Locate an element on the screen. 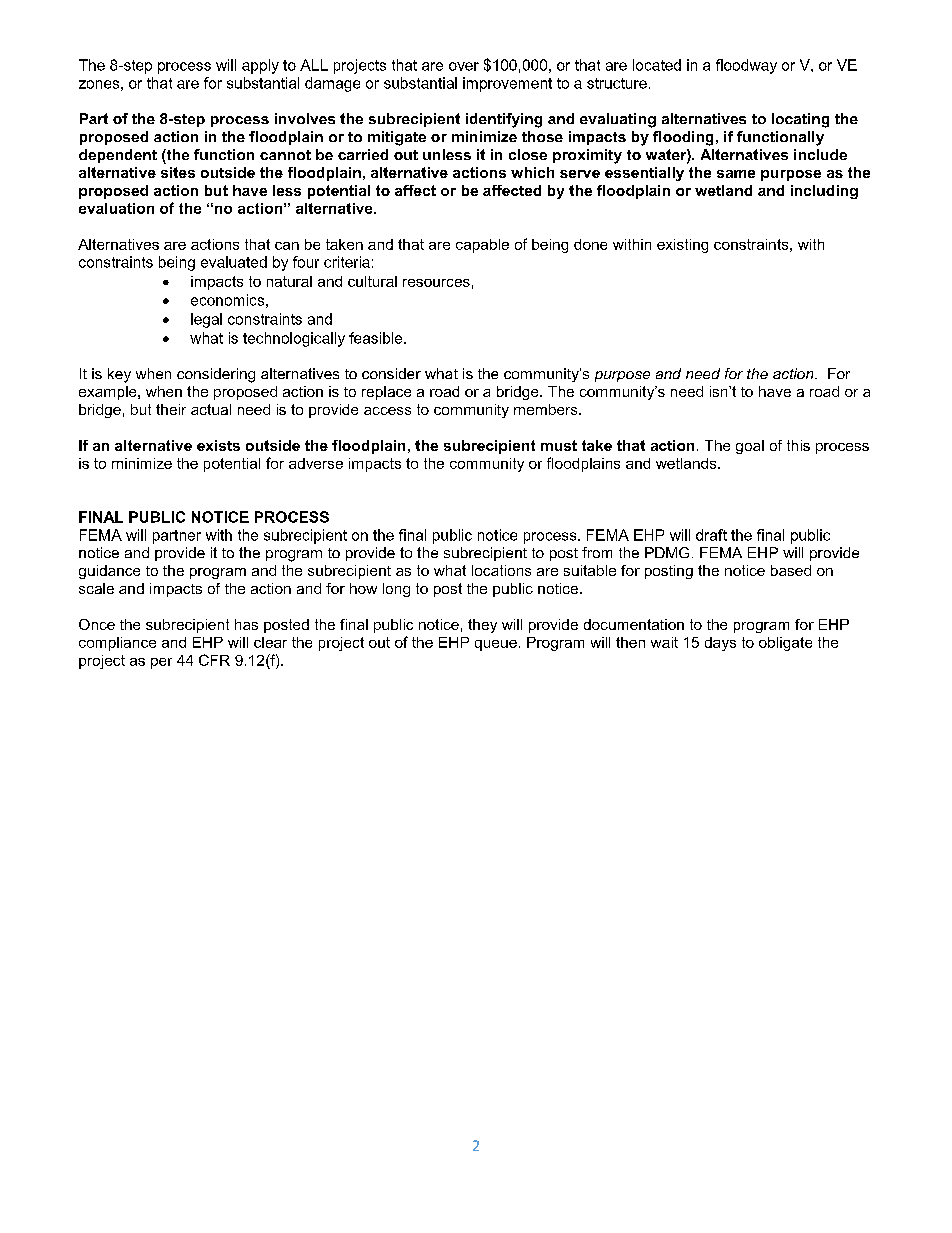 The width and height of the screenshot is (952, 1233). evaluated is located at coordinates (234, 262).
